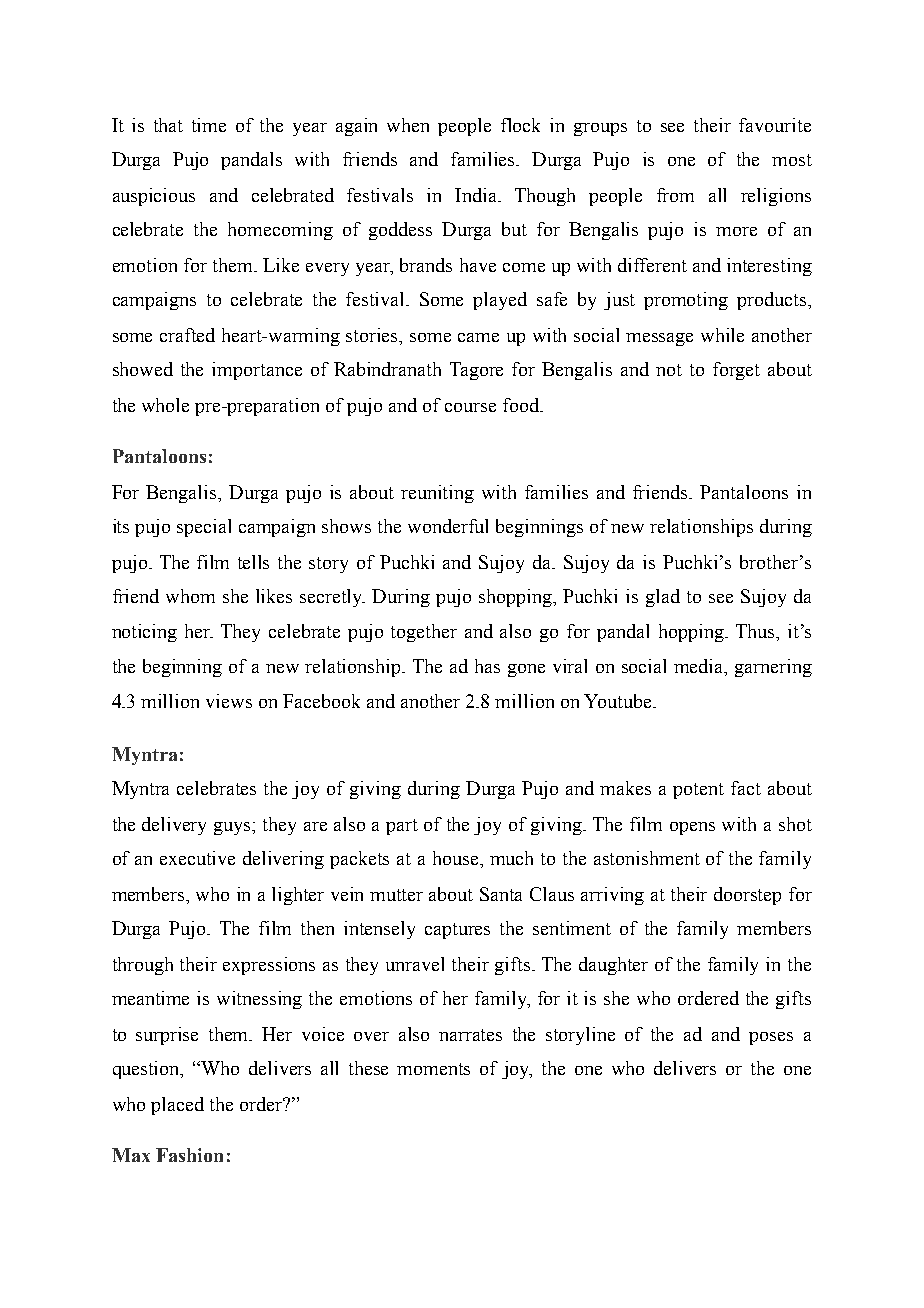 Image resolution: width=924 pixels, height=1308 pixels. I want to click on that, so click(168, 125).
